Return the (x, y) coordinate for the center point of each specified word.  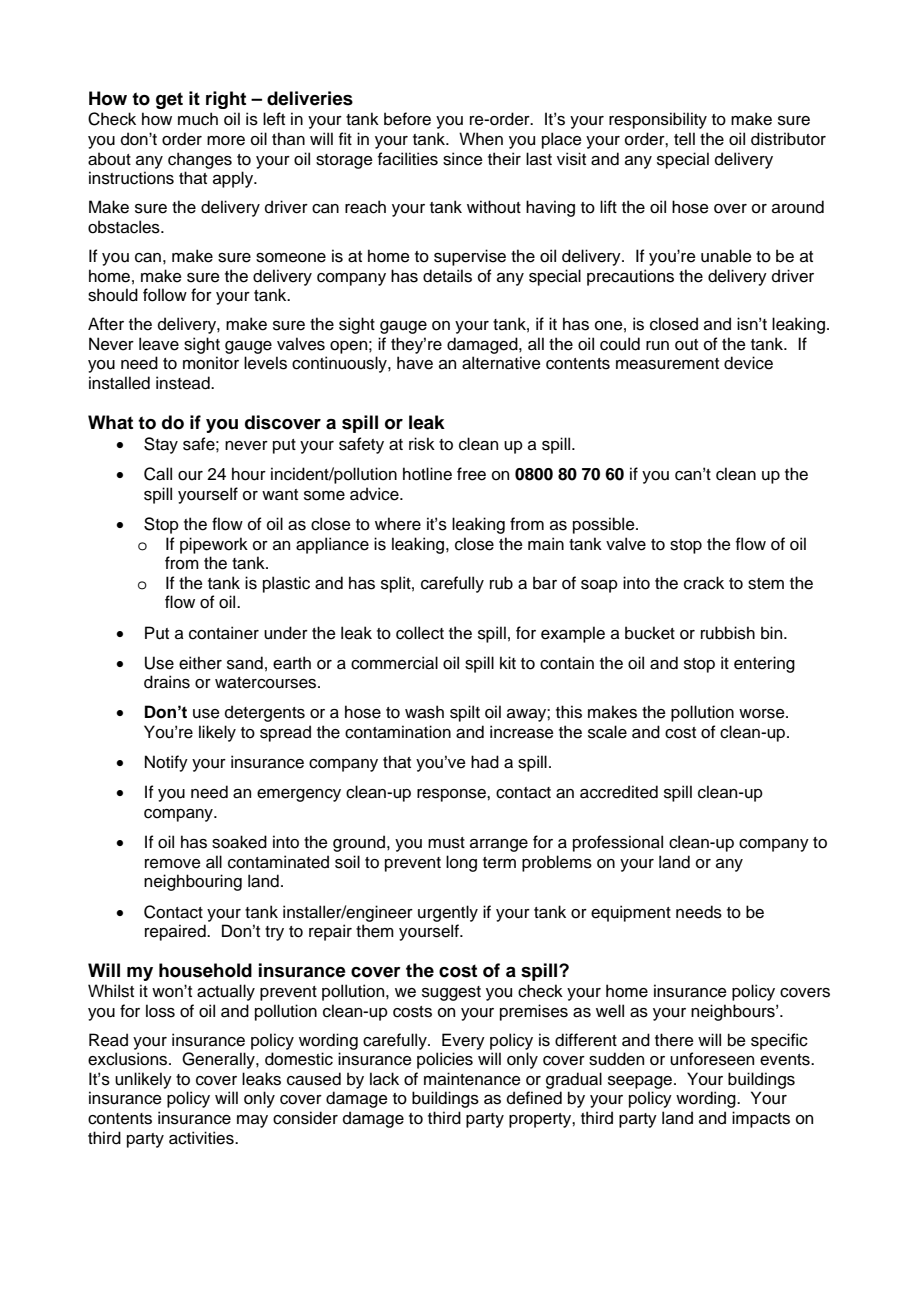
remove (173, 864)
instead (184, 383)
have (415, 363)
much (198, 119)
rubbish (728, 633)
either (200, 663)
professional (618, 843)
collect (420, 633)
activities (202, 1138)
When (481, 139)
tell (684, 139)
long (461, 863)
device (748, 363)
